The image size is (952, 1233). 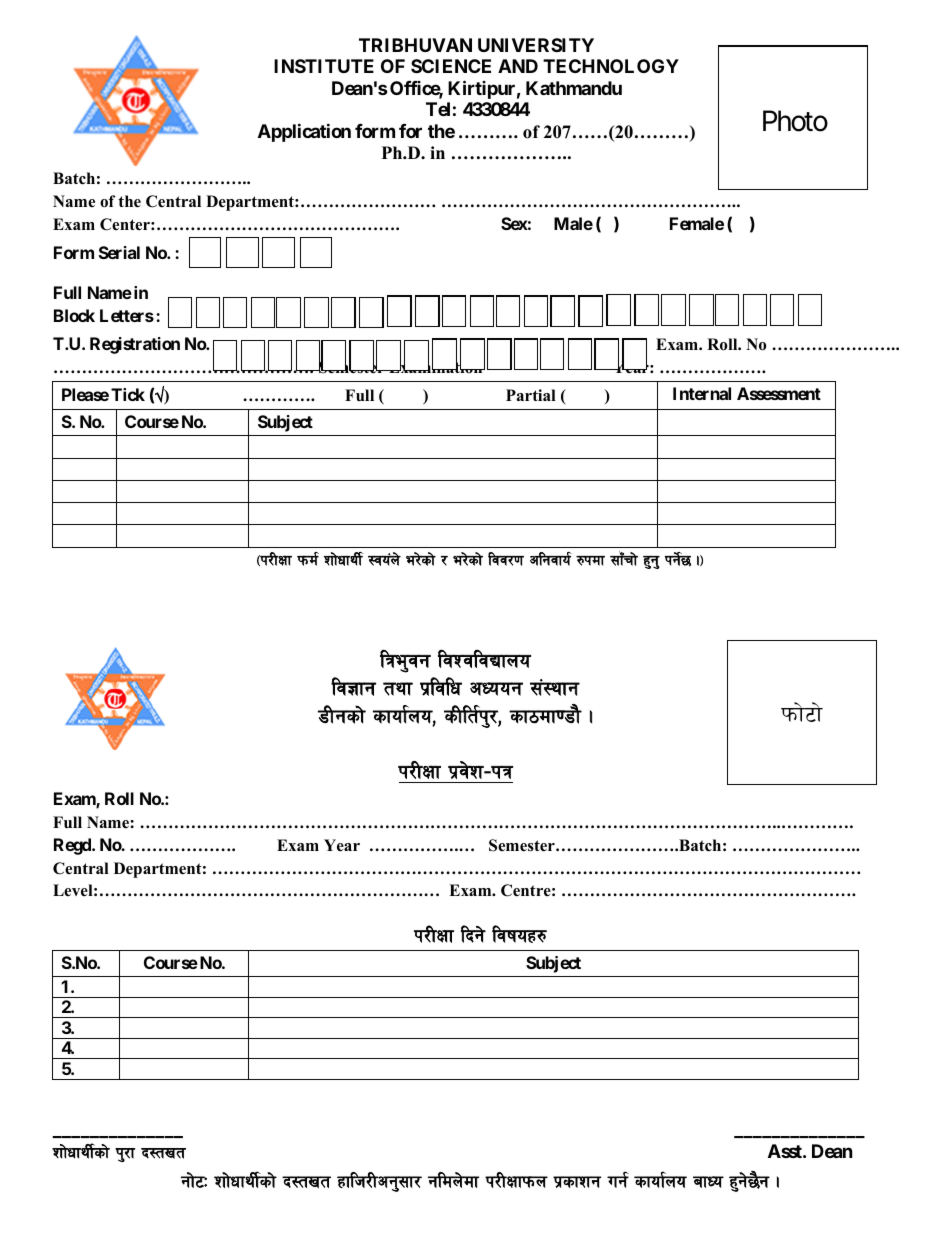 I want to click on SCIENCE, so click(x=451, y=66).
